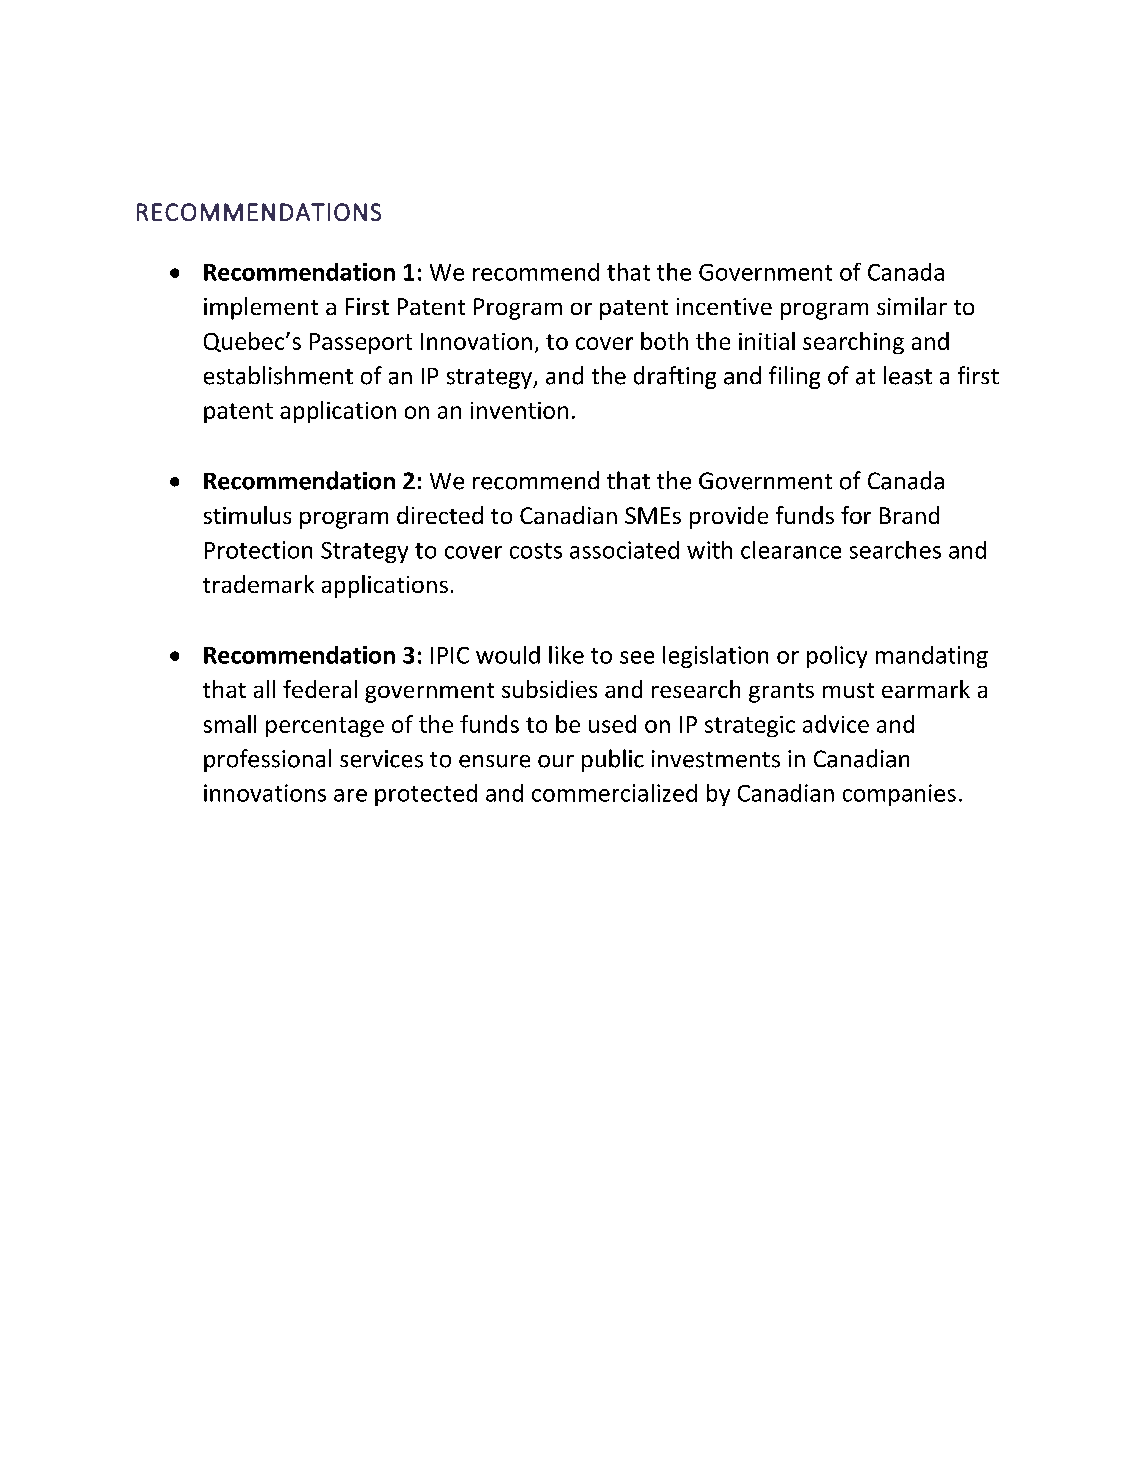 This screenshot has height=1484, width=1147. What do you see at coordinates (853, 343) in the screenshot?
I see `searching` at bounding box center [853, 343].
